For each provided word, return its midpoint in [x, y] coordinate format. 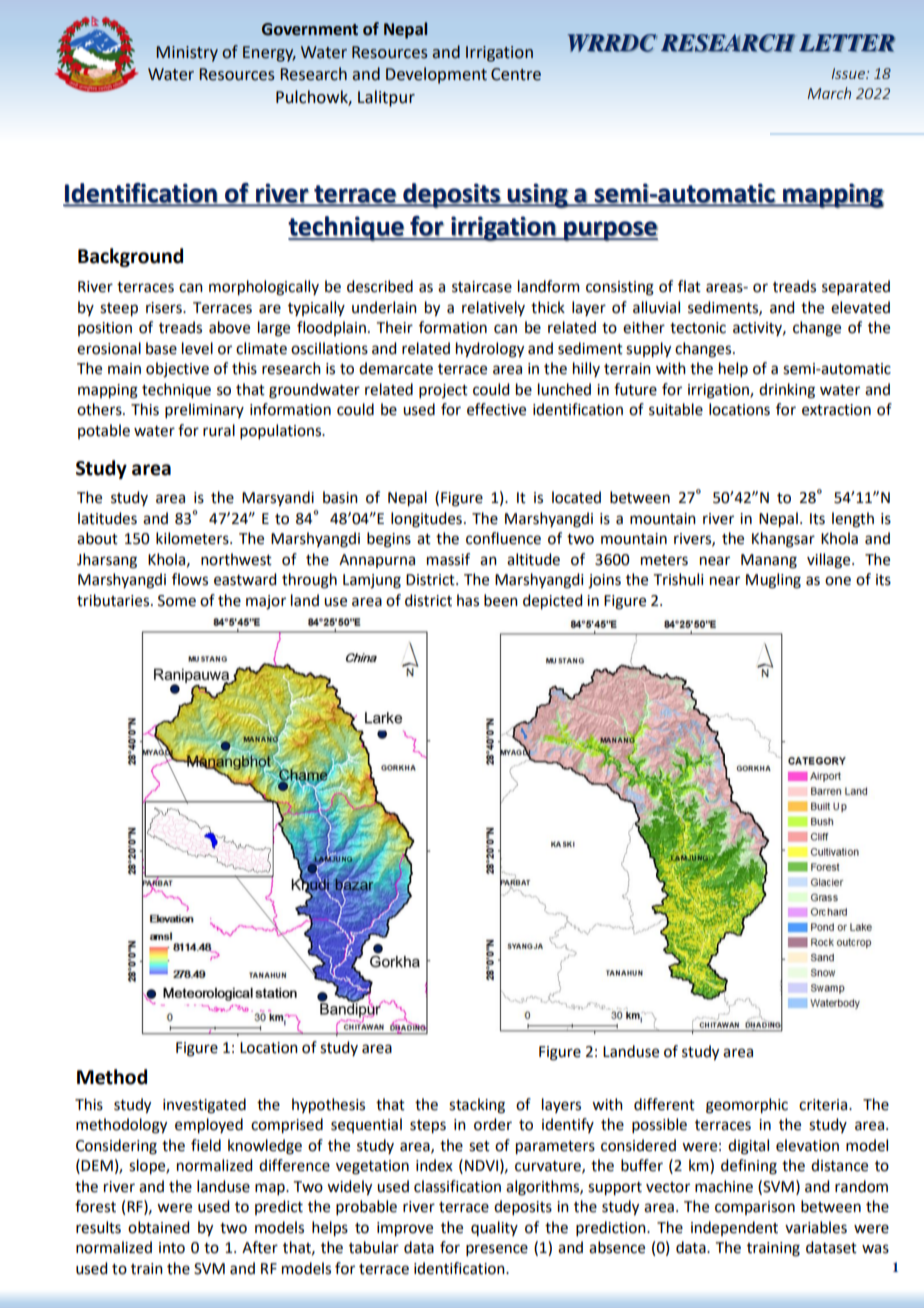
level [197, 348]
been [501, 600]
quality [494, 1228]
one [838, 581]
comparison [755, 1208]
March [829, 93]
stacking [477, 1106]
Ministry [187, 54]
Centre [516, 74]
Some [177, 601]
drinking [787, 391]
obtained [158, 1227]
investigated [204, 1106]
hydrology [490, 350]
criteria [824, 1105]
